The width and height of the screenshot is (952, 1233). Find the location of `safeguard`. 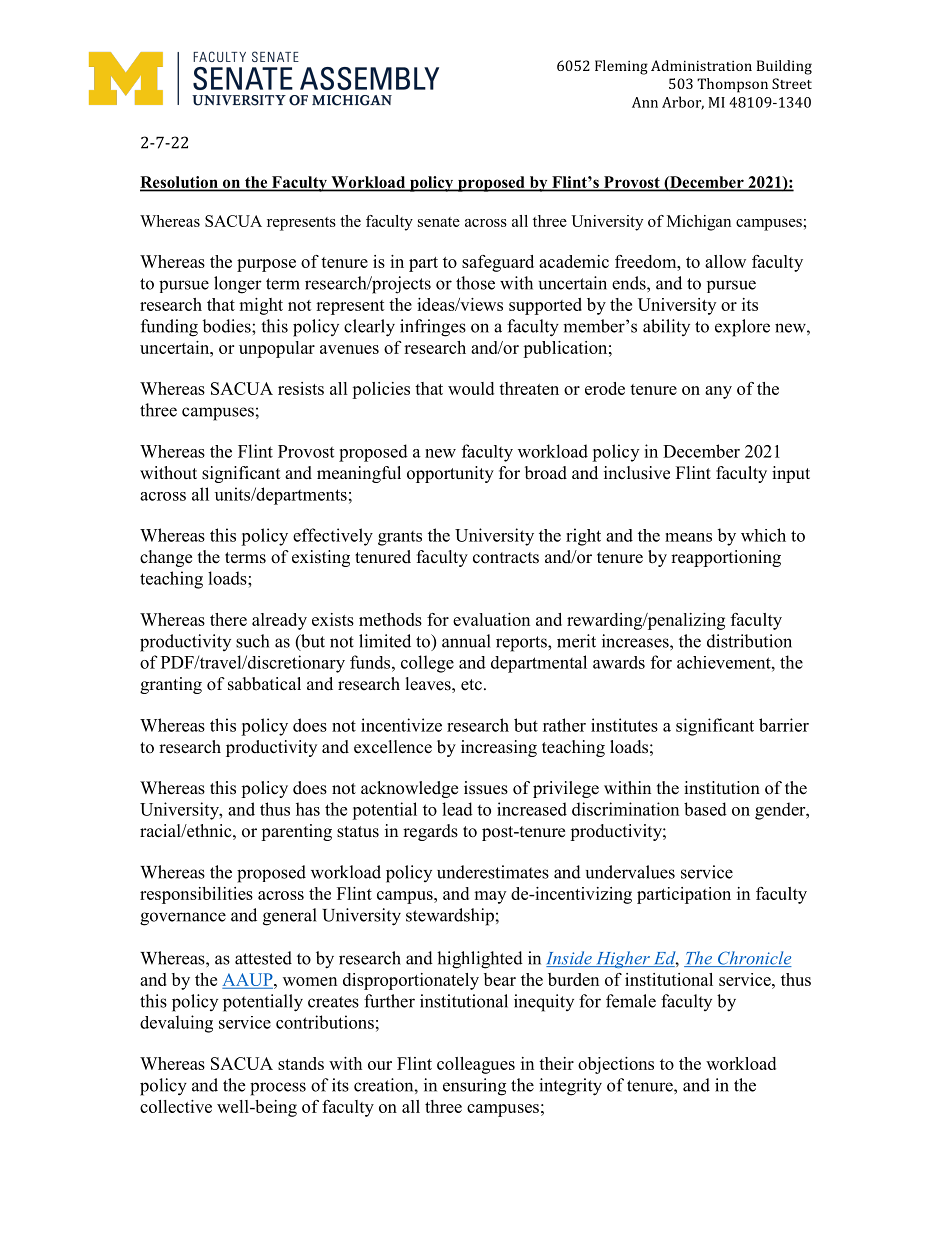

safeguard is located at coordinates (498, 263).
